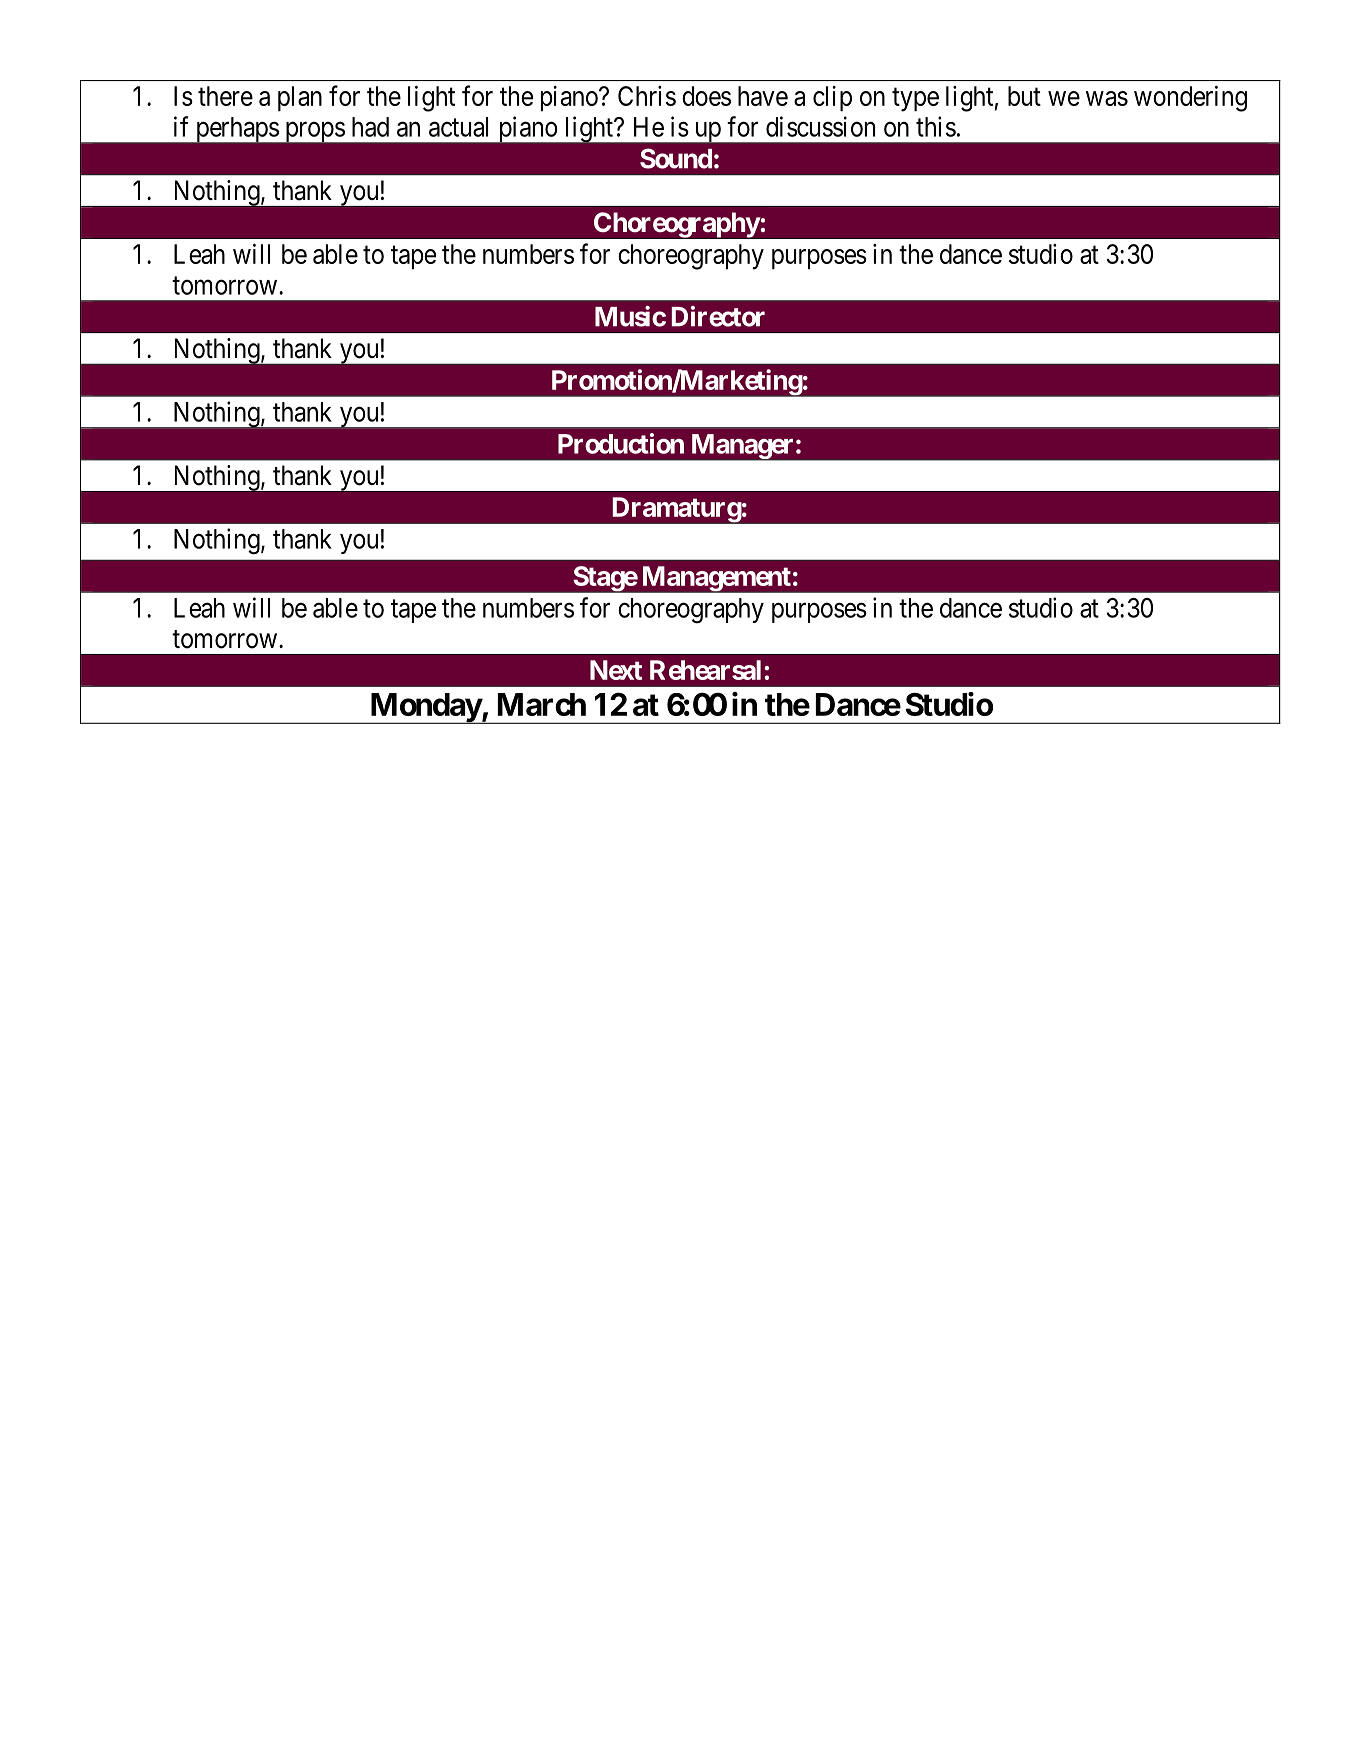 This document has height=1760, width=1360. I want to click on have, so click(763, 96).
